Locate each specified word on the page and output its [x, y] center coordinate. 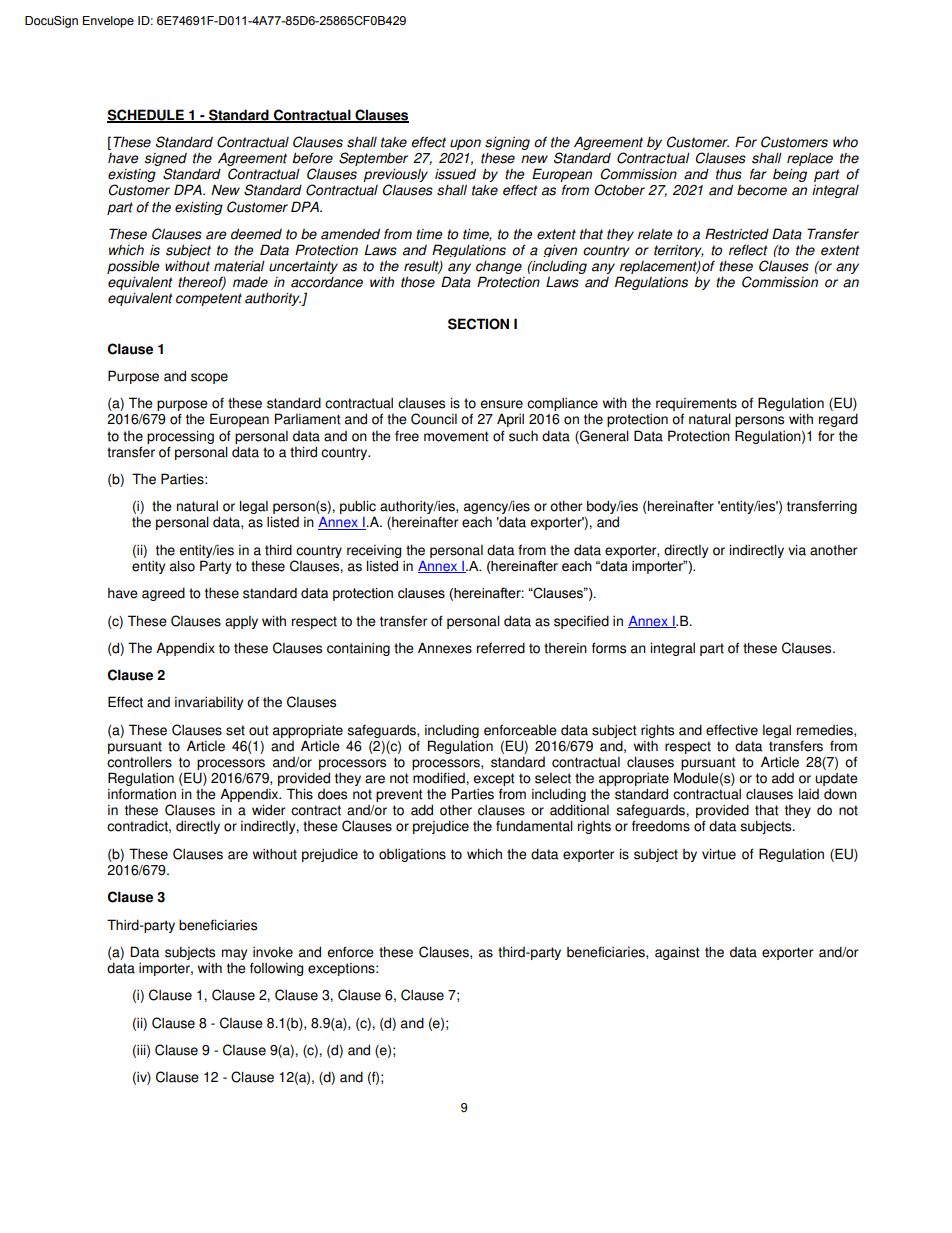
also [182, 566]
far [758, 174]
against [677, 953]
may [234, 954]
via [797, 550]
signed [165, 161]
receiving [374, 551]
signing [507, 144]
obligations [412, 855]
